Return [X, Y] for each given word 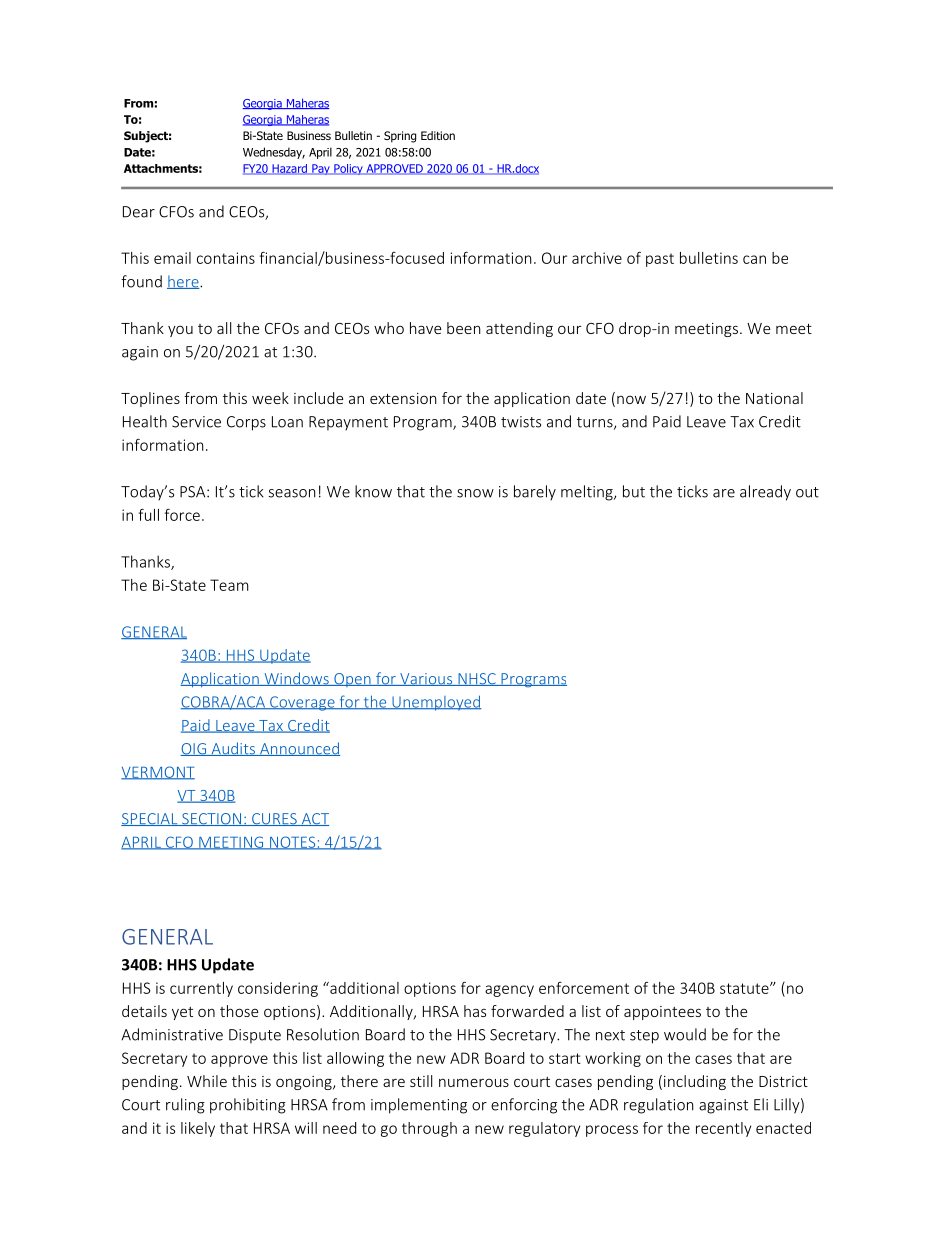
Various [426, 679]
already [765, 493]
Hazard [290, 169]
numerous [474, 1082]
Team [229, 585]
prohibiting [248, 1106]
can [754, 259]
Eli [761, 1104]
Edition [438, 135]
